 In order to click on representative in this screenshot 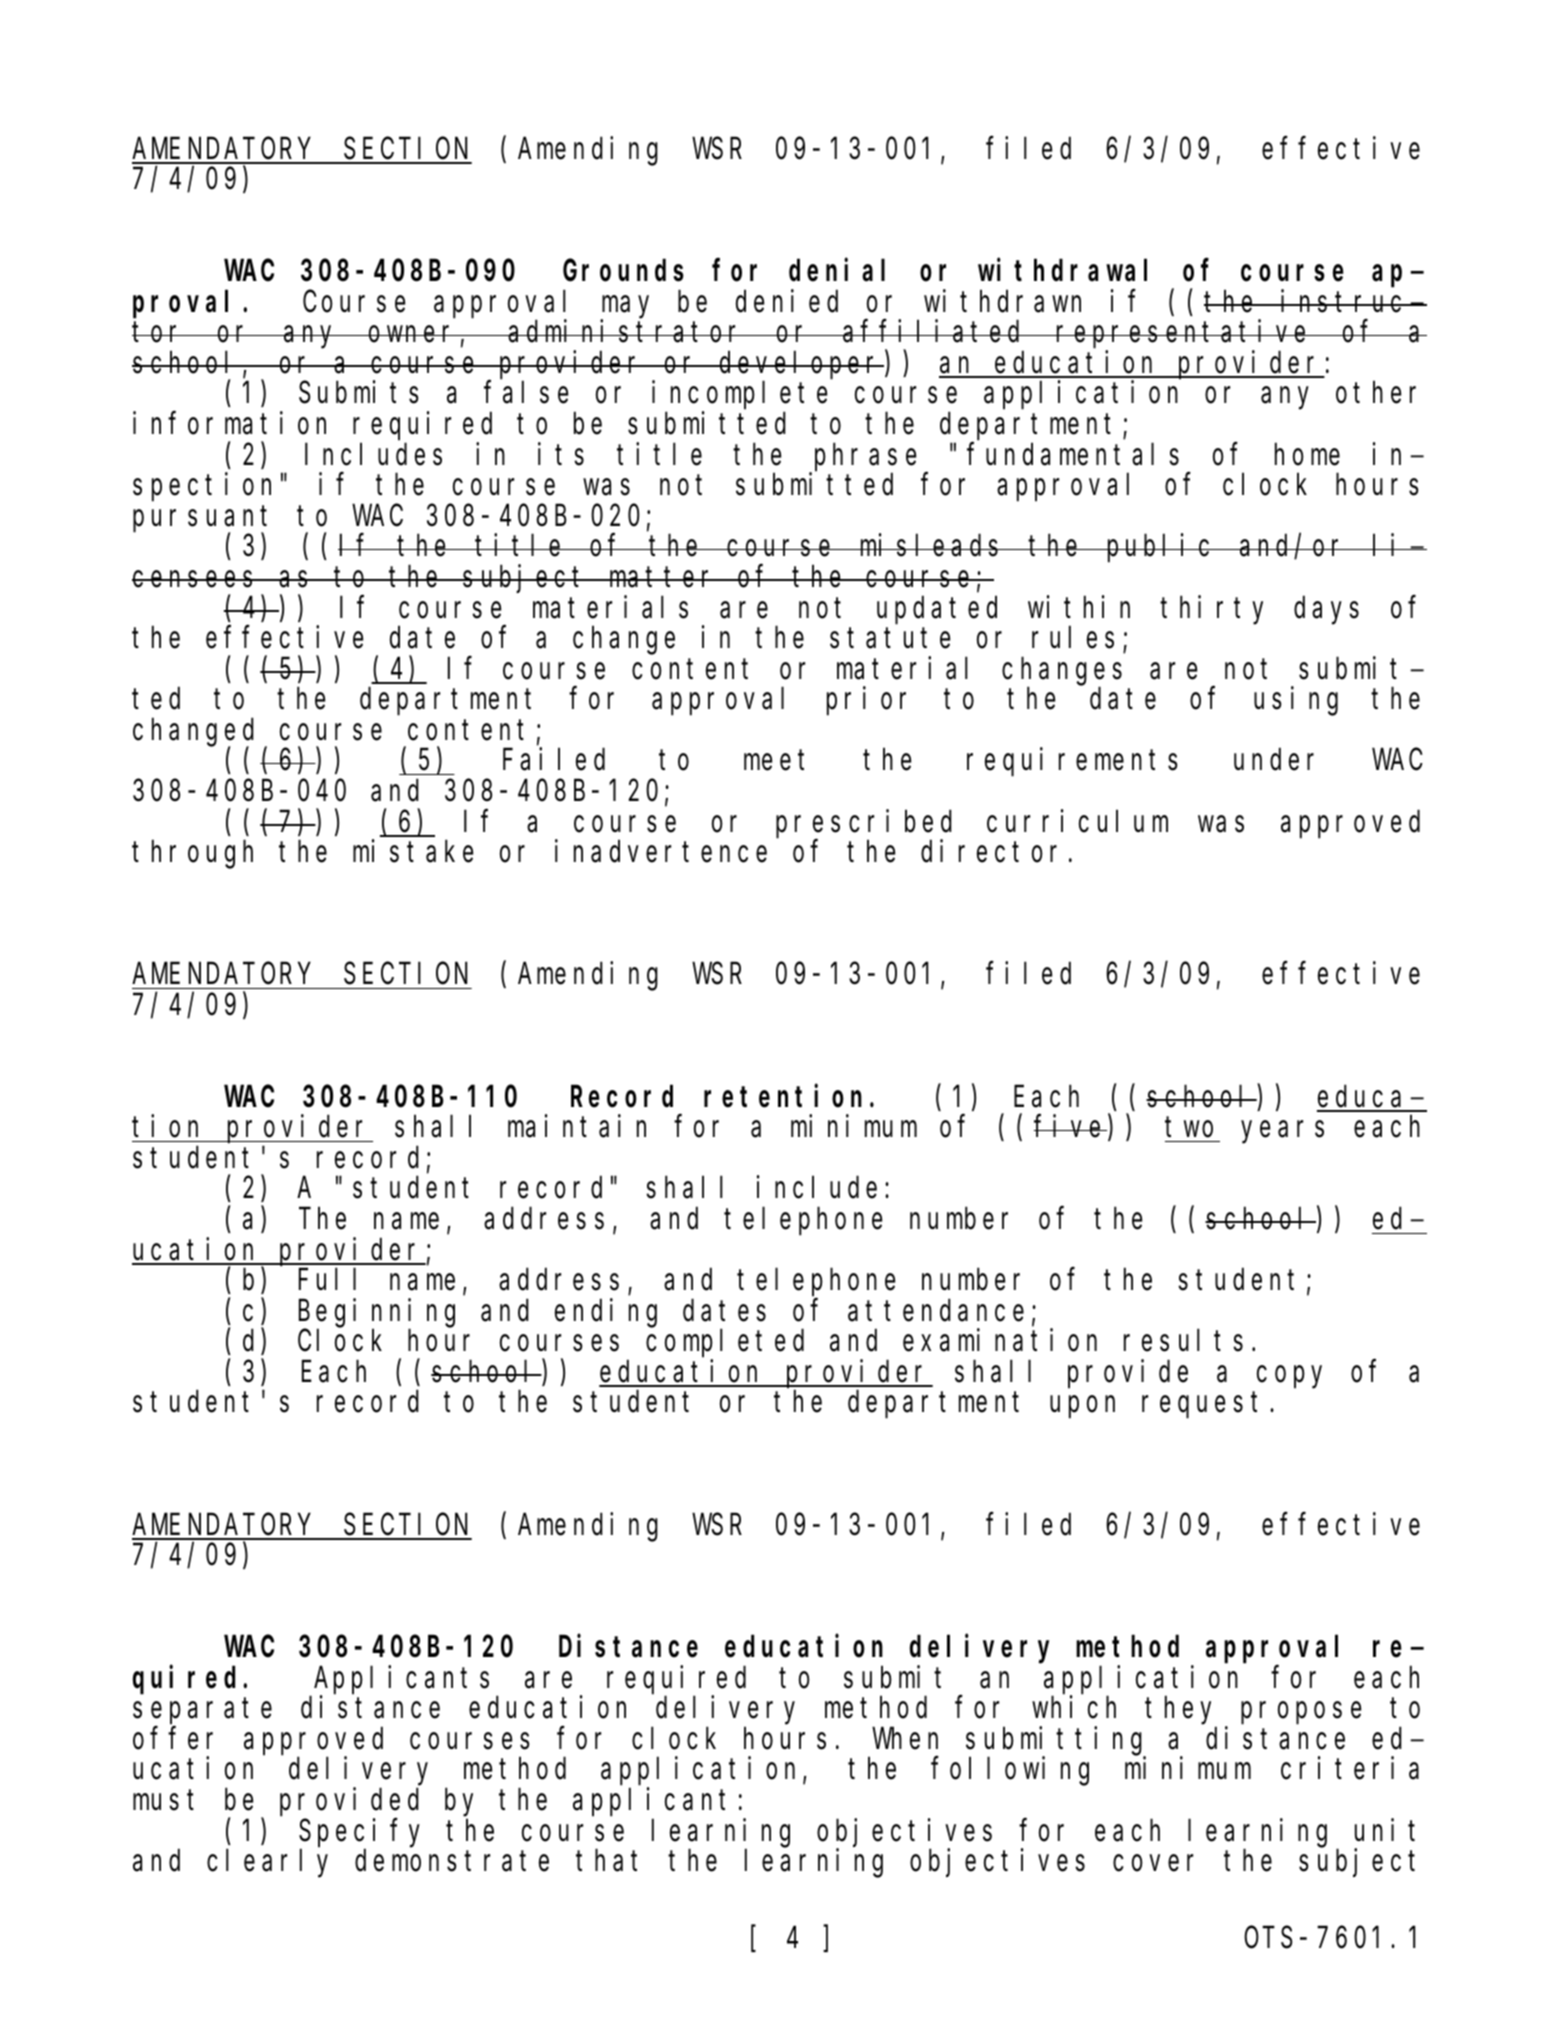, I will do `click(1184, 334)`.
